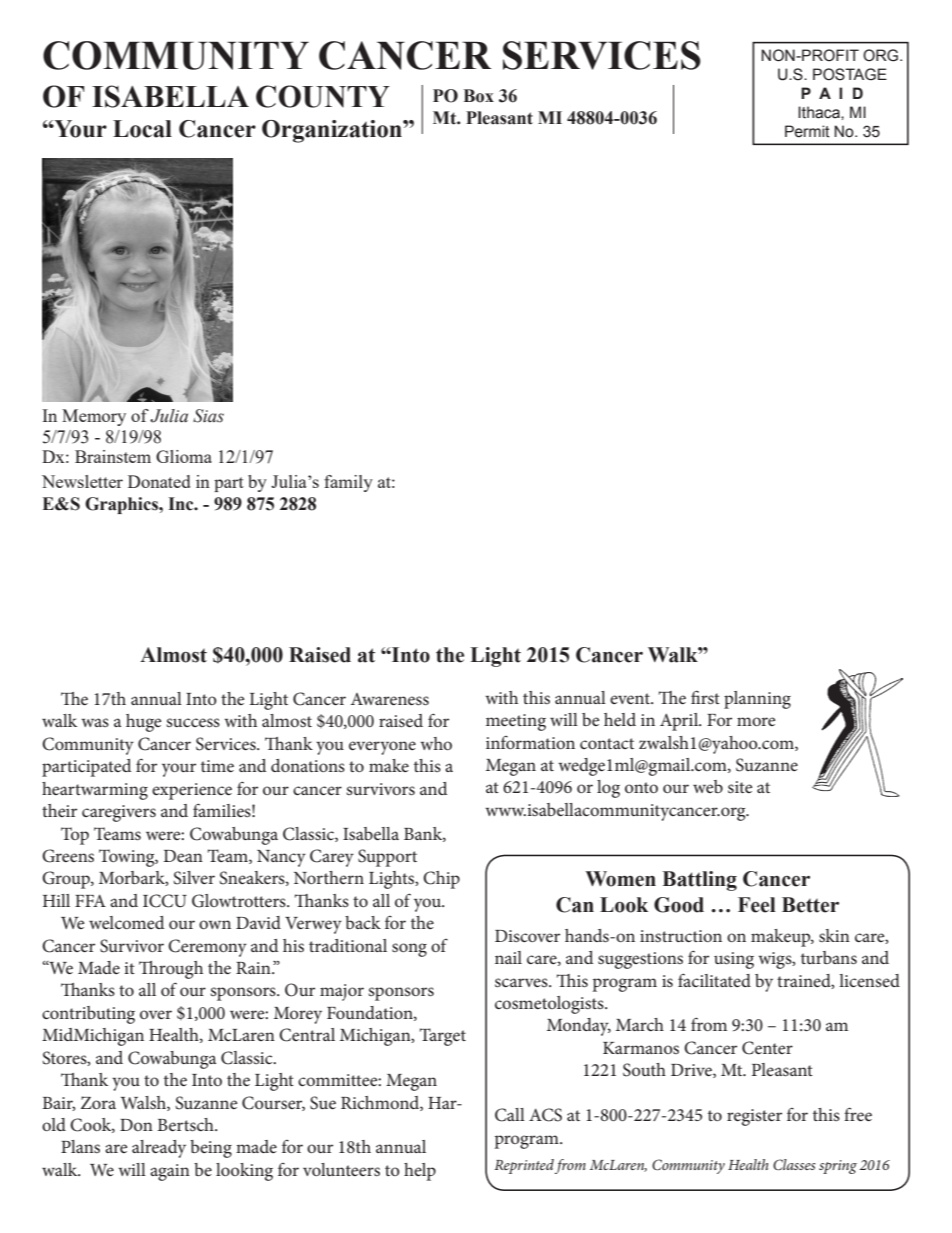  Describe the element at coordinates (757, 700) in the page. I see `planning` at that location.
